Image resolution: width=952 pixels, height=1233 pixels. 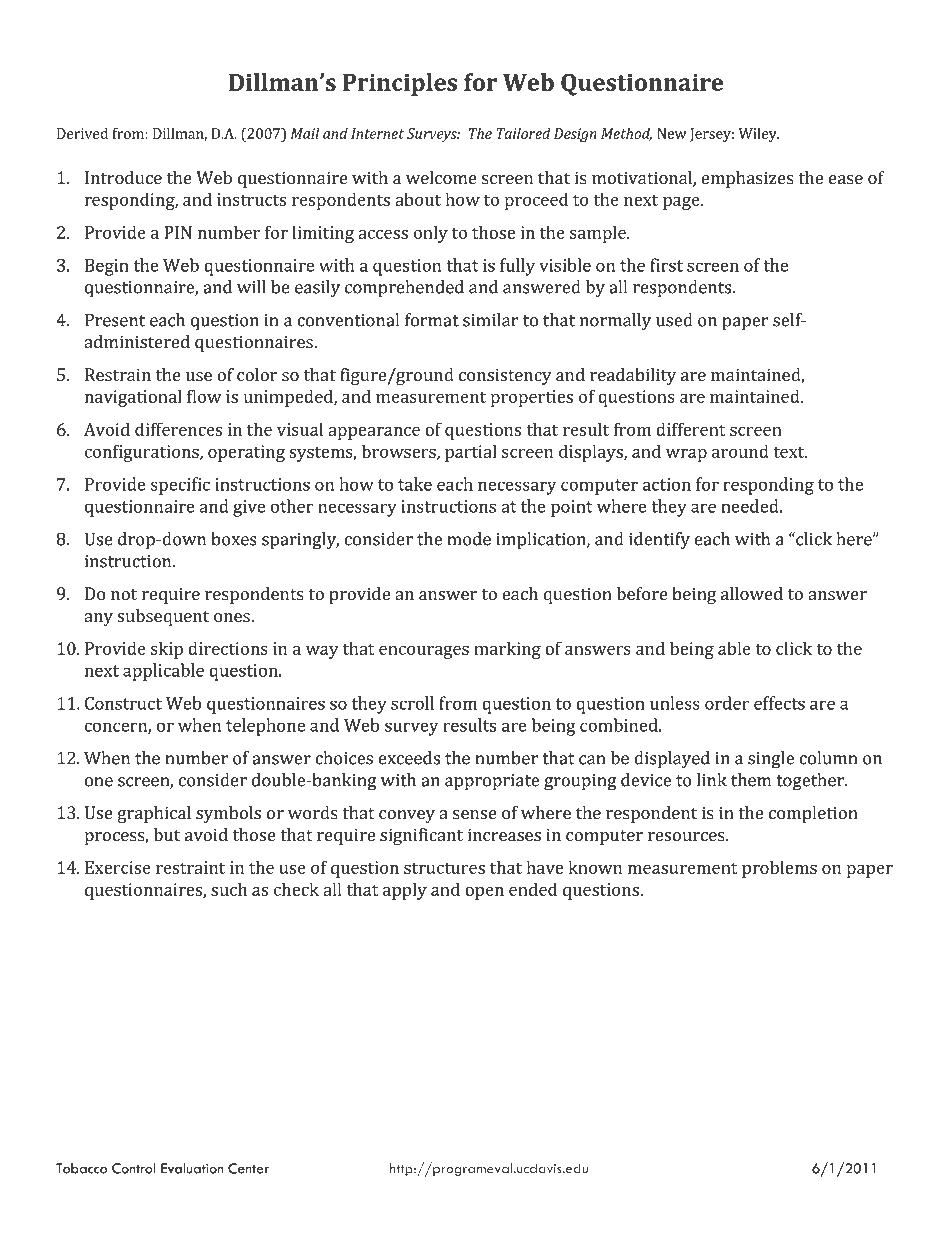 I want to click on Wiley, so click(x=759, y=135).
